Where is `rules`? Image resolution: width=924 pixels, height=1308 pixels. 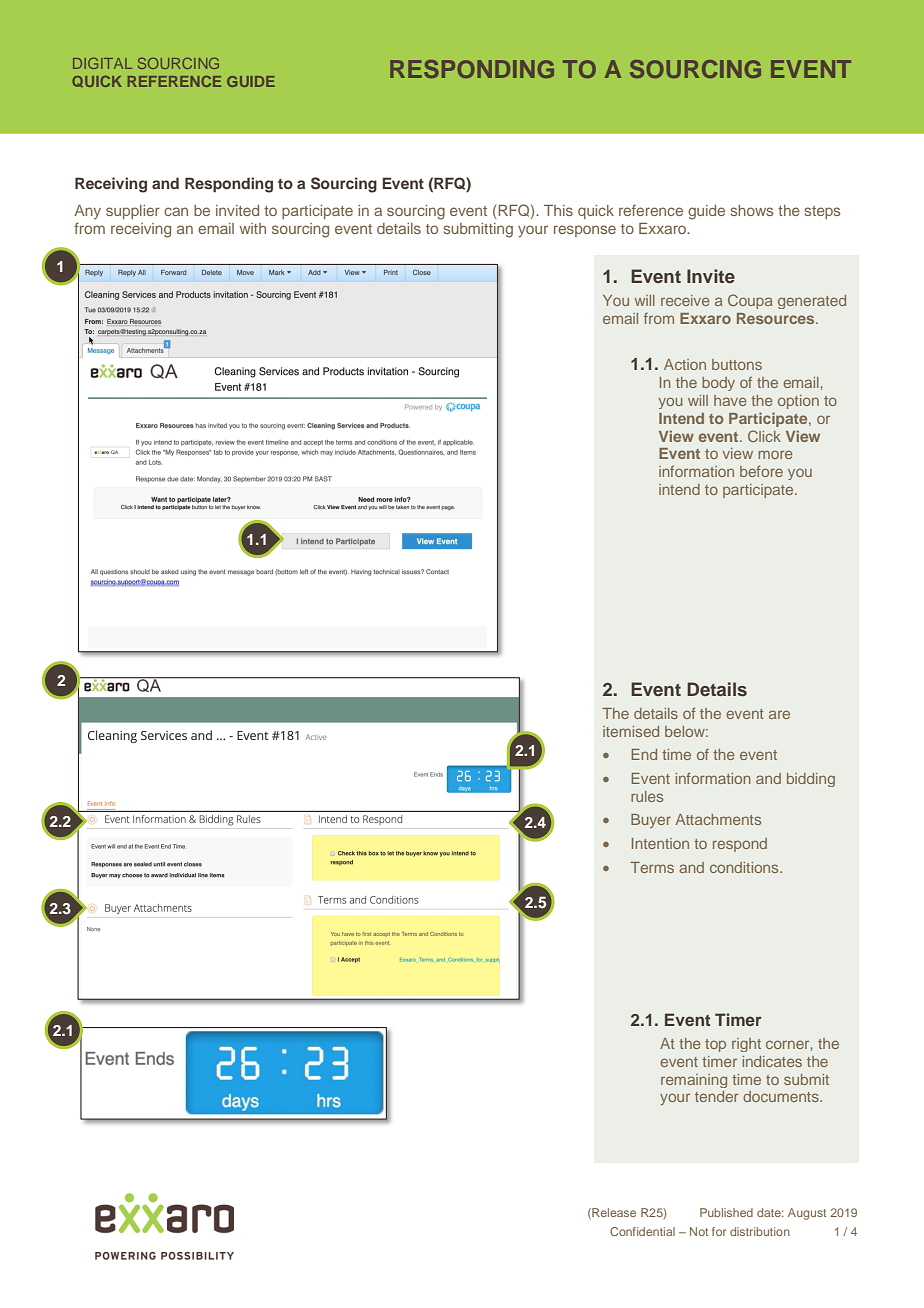 rules is located at coordinates (647, 796).
